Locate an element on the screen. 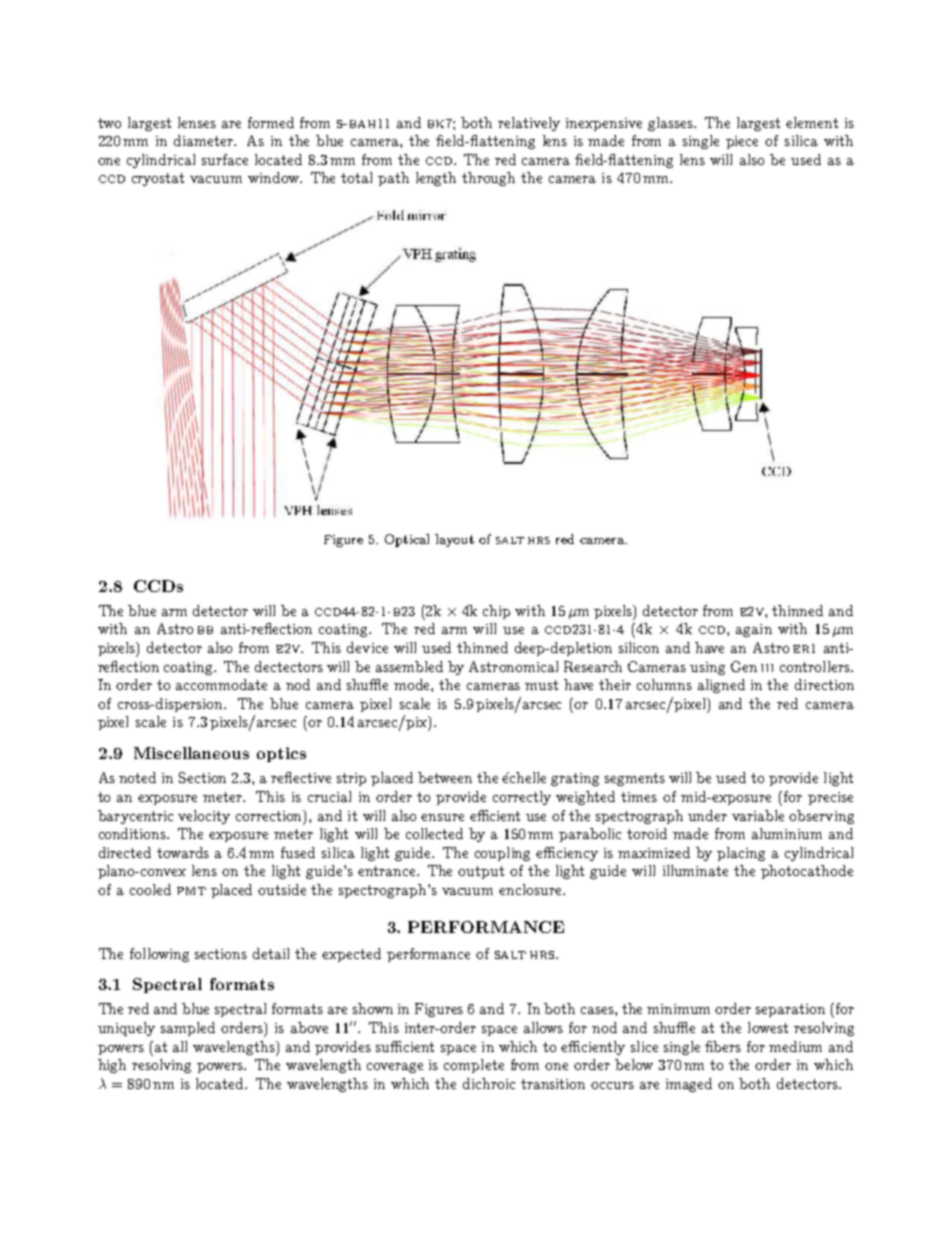 Image resolution: width=952 pixels, height=1233 pixels. again is located at coordinates (754, 630).
